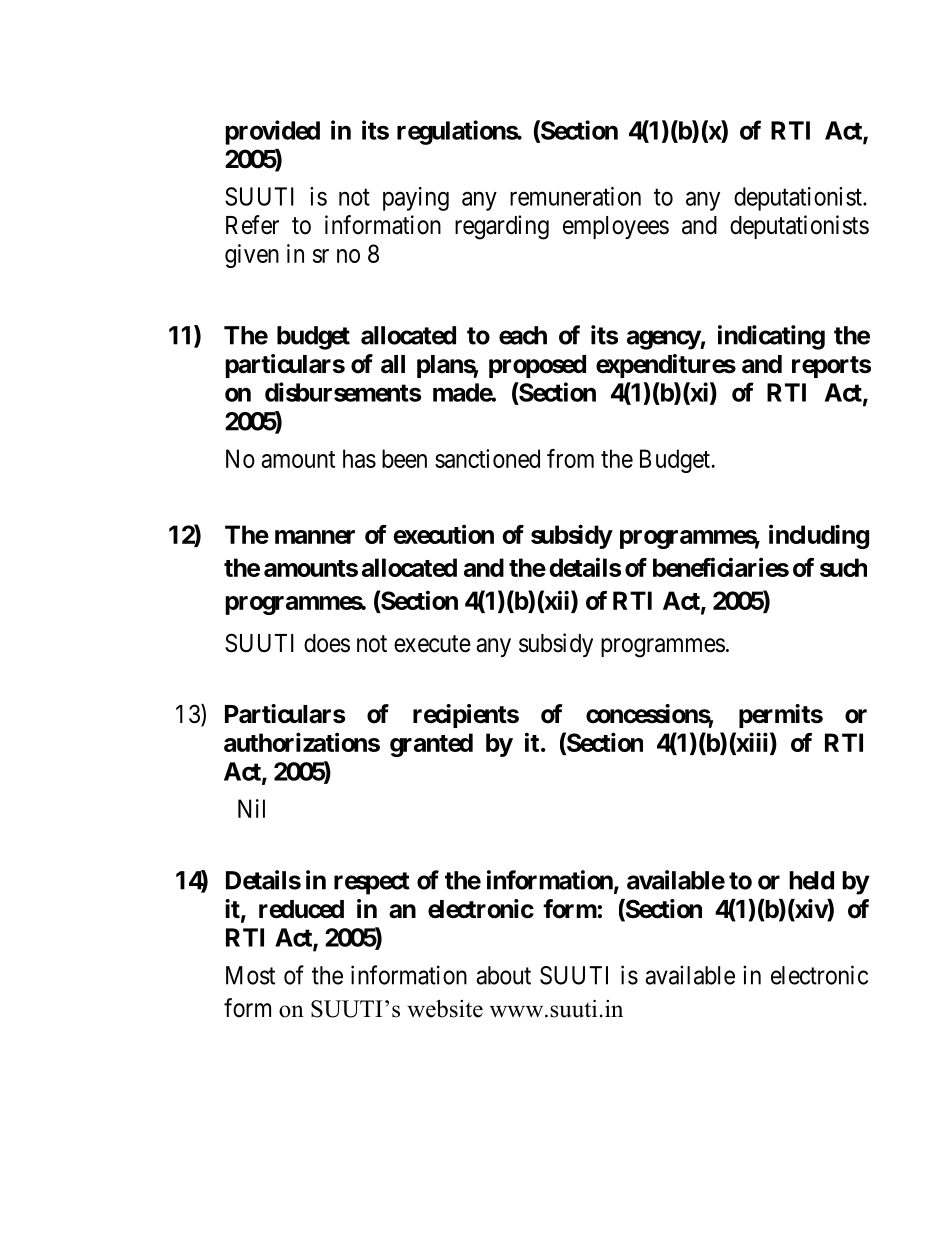  What do you see at coordinates (537, 366) in the screenshot?
I see `proposed` at bounding box center [537, 366].
